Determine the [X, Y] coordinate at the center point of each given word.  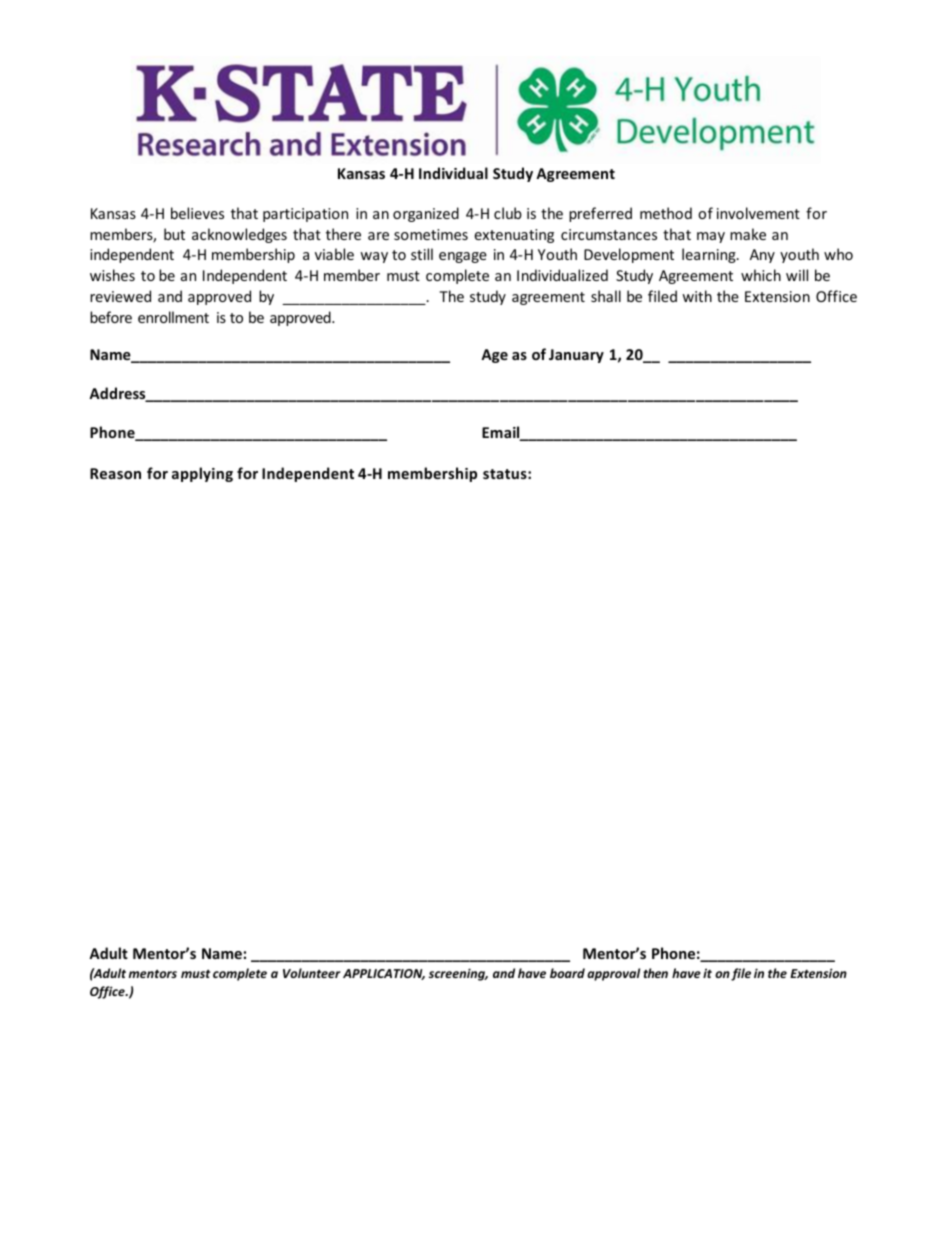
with [697, 296]
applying [202, 474]
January [576, 356]
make [748, 234]
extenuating [514, 236]
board [567, 973]
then [655, 973]
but [174, 234]
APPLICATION [384, 974]
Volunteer [312, 973]
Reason [115, 473]
